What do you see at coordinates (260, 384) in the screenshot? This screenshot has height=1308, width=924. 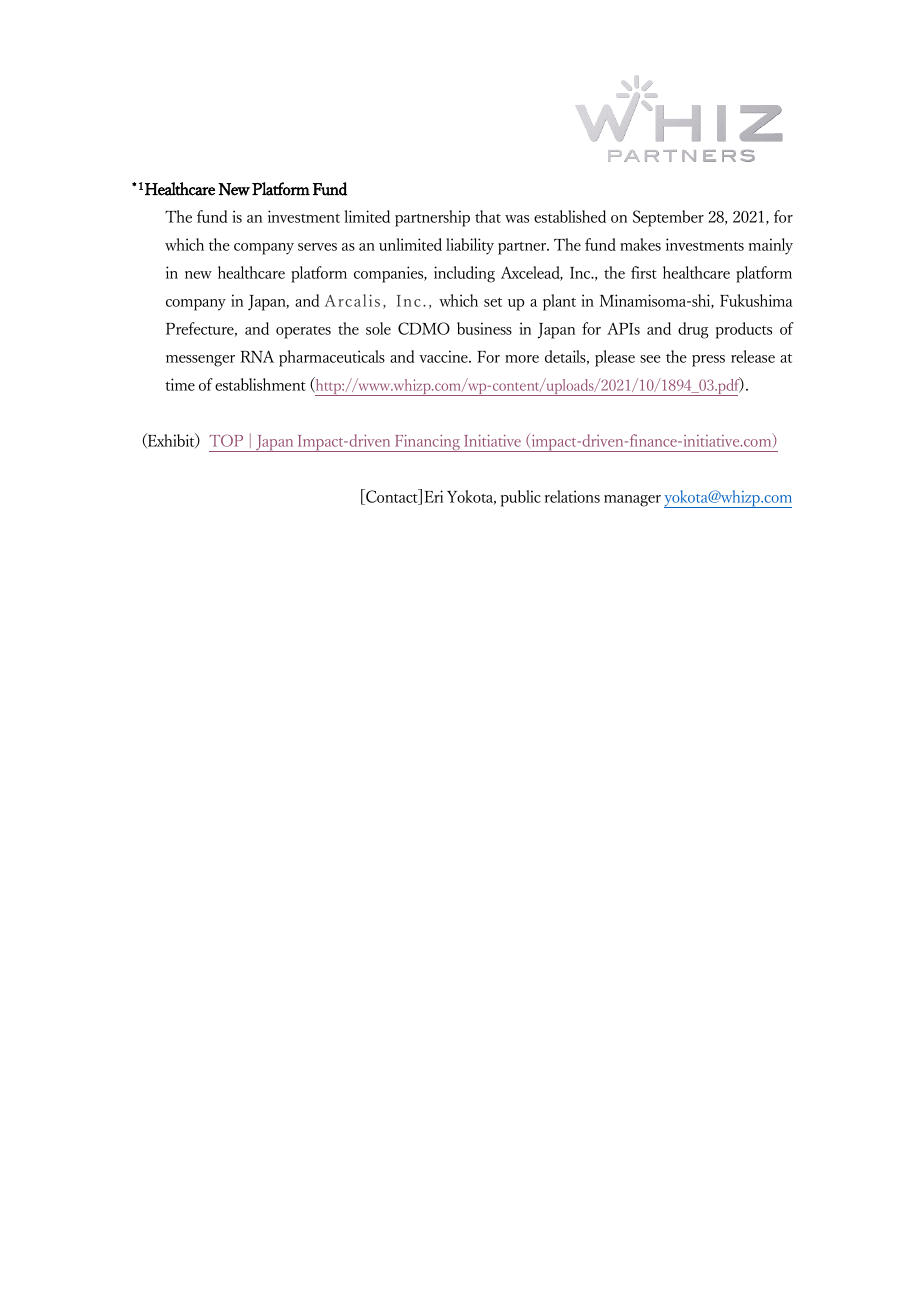 I see `establishment` at bounding box center [260, 384].
